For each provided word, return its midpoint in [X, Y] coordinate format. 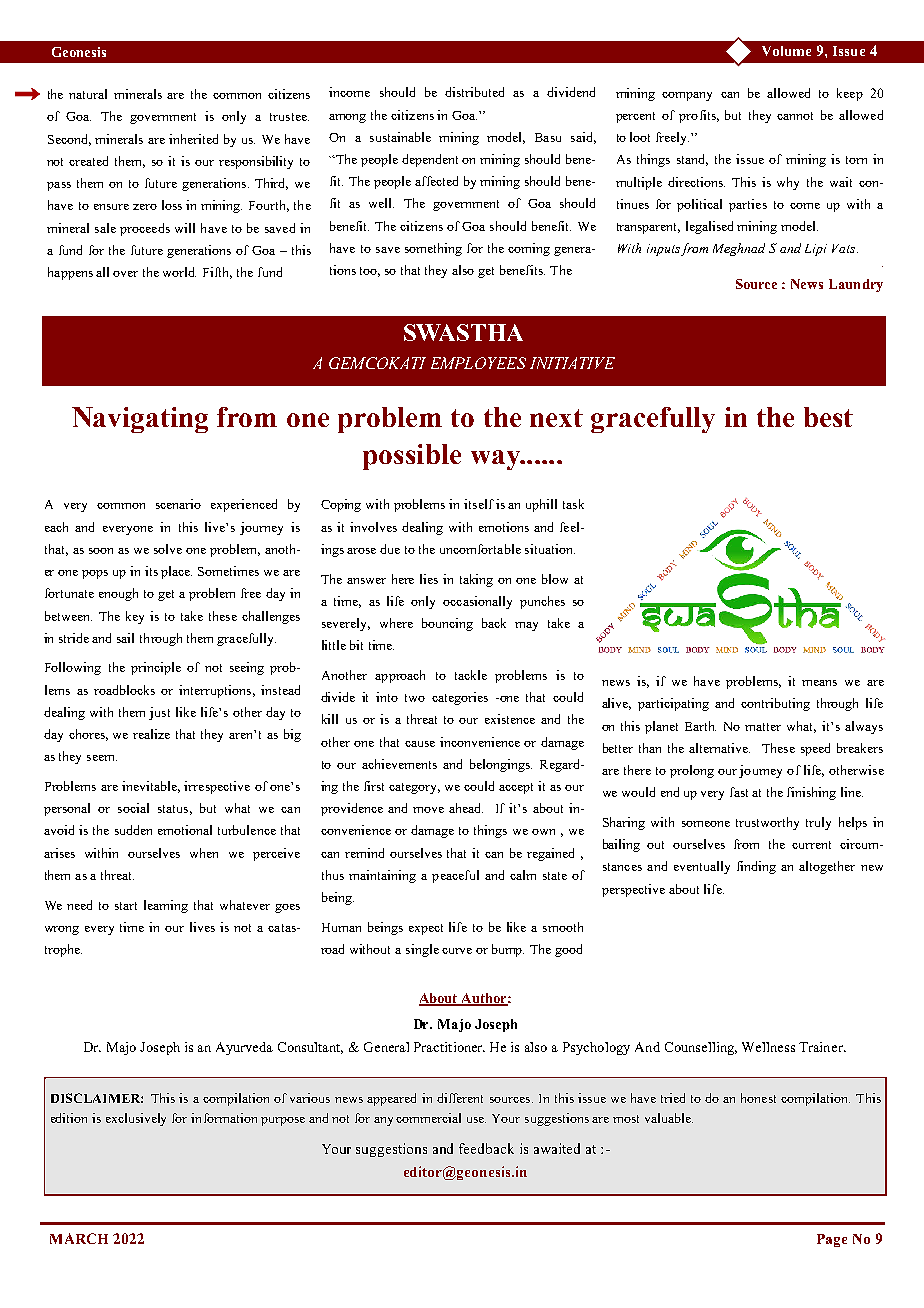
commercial [428, 1118]
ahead [466, 808]
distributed [474, 92]
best [828, 417]
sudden [133, 830]
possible [412, 457]
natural [88, 94]
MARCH [79, 1238]
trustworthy [767, 823]
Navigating [140, 420]
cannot [795, 116]
